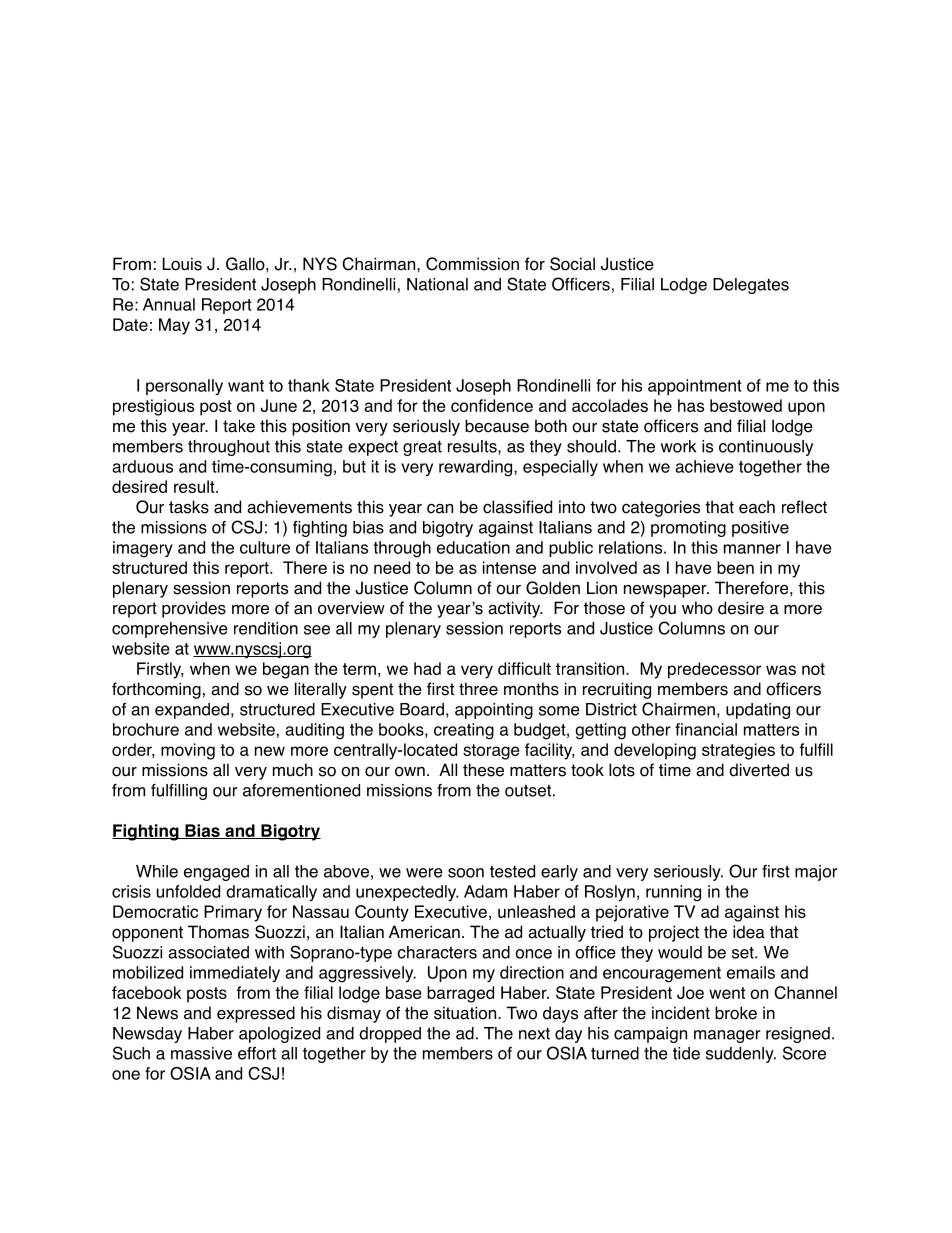 This document has width=952, height=1233. What do you see at coordinates (466, 1013) in the document?
I see `situation` at bounding box center [466, 1013].
